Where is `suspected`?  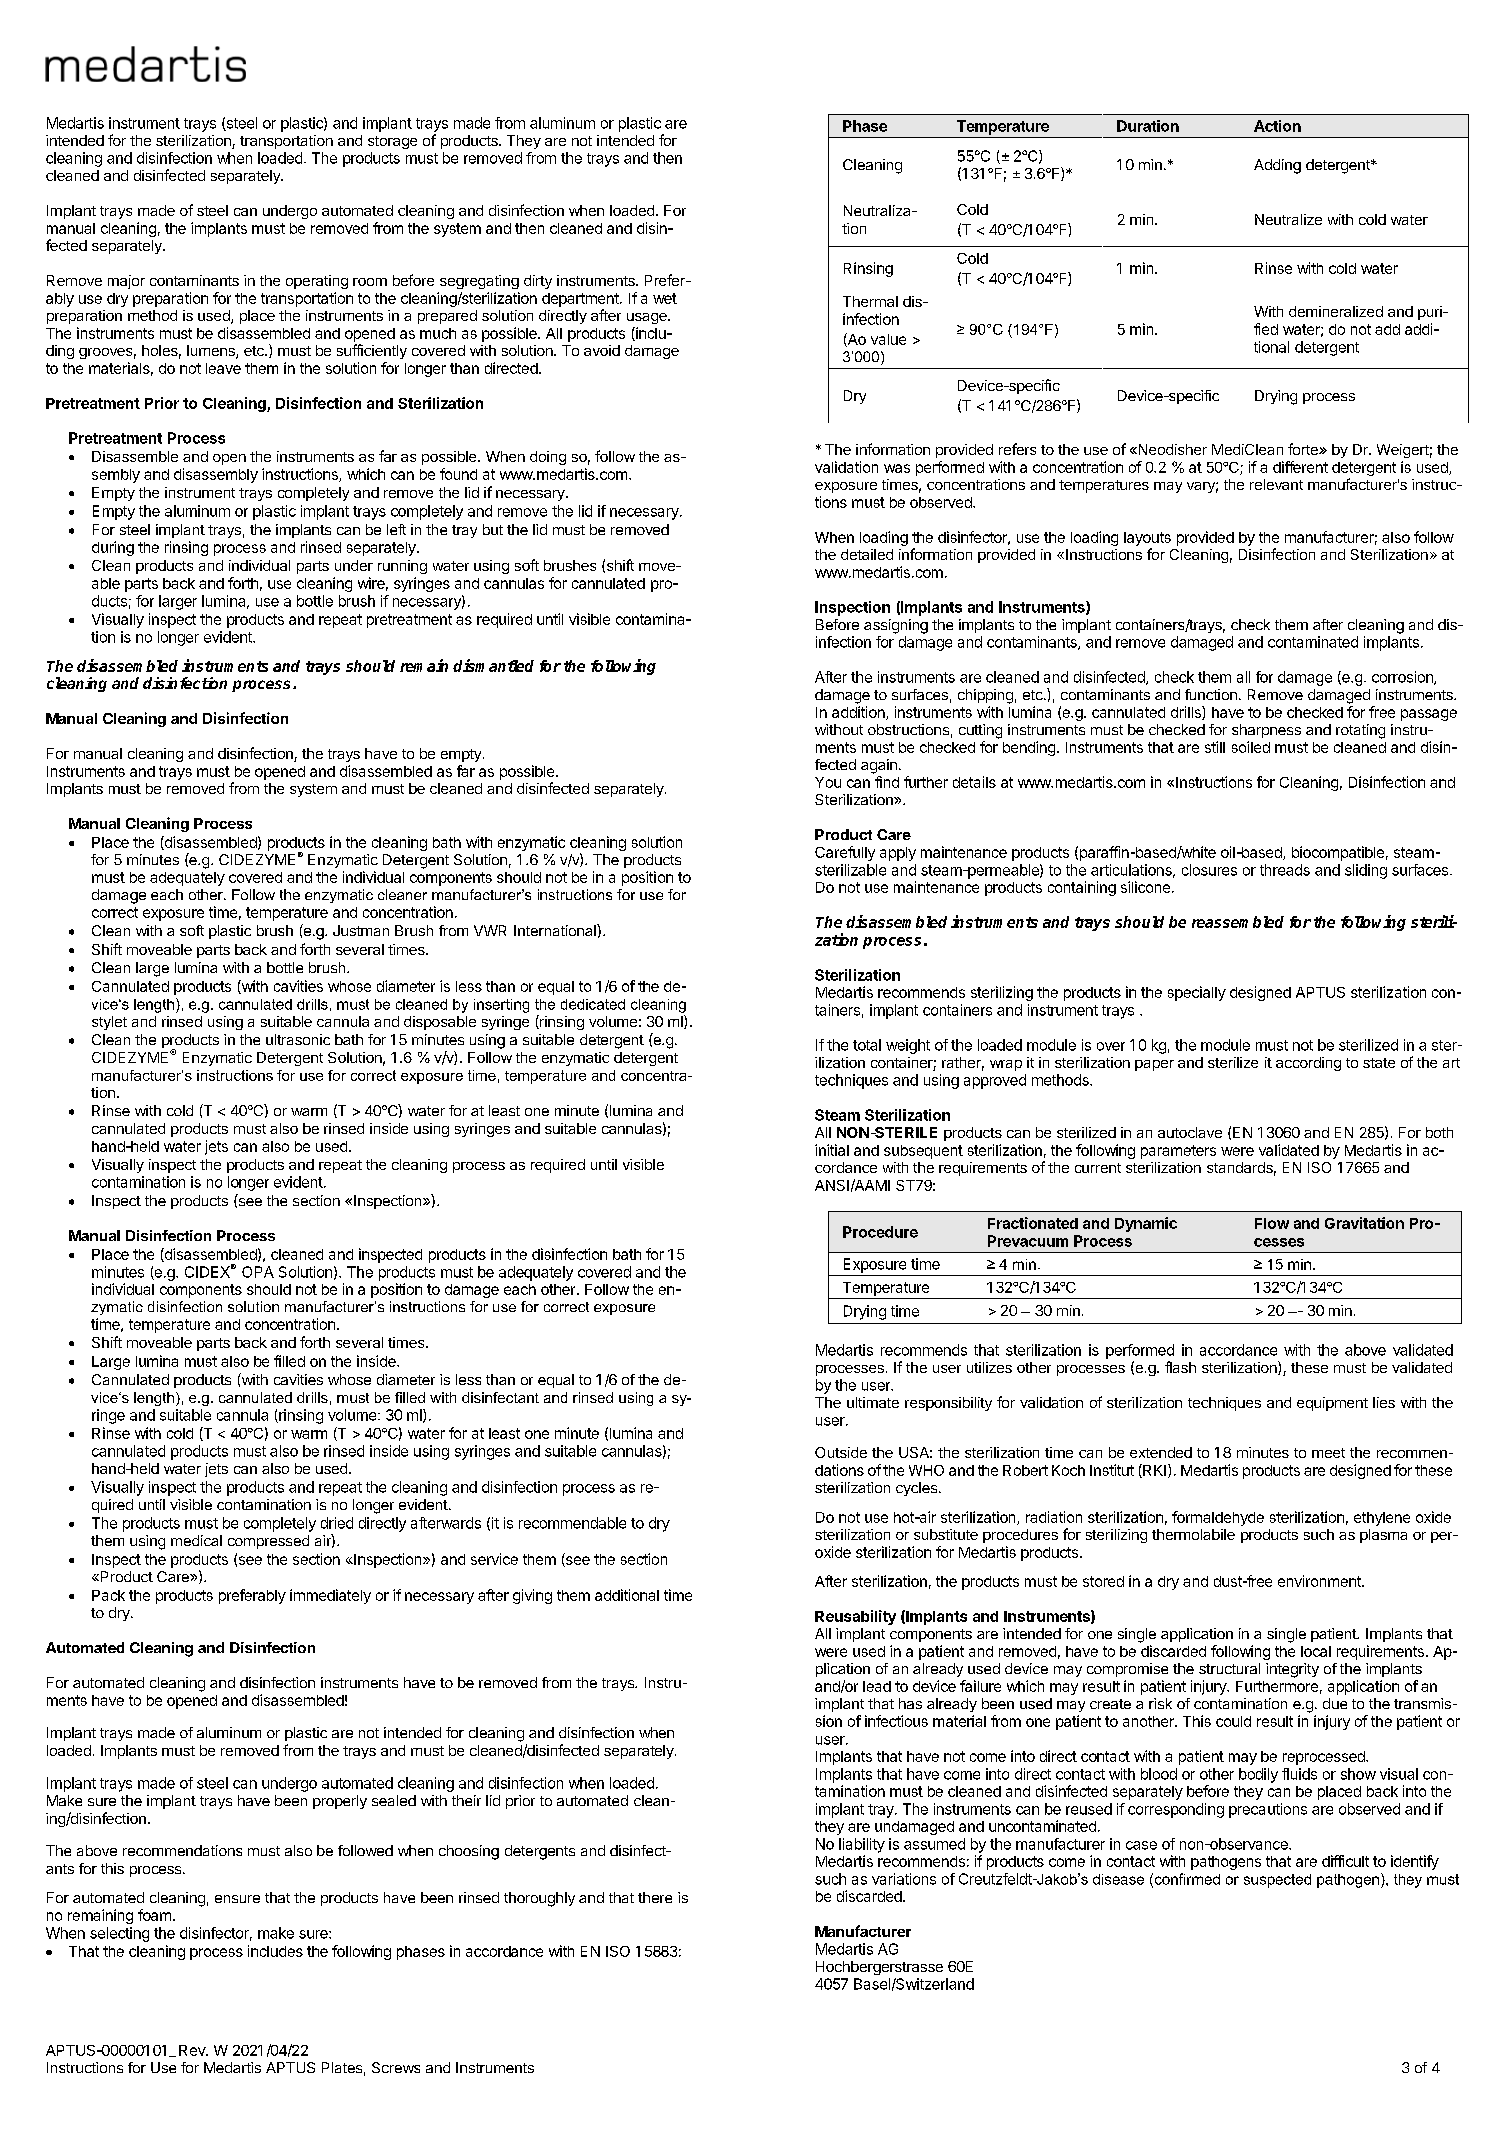 suspected is located at coordinates (1277, 1881).
